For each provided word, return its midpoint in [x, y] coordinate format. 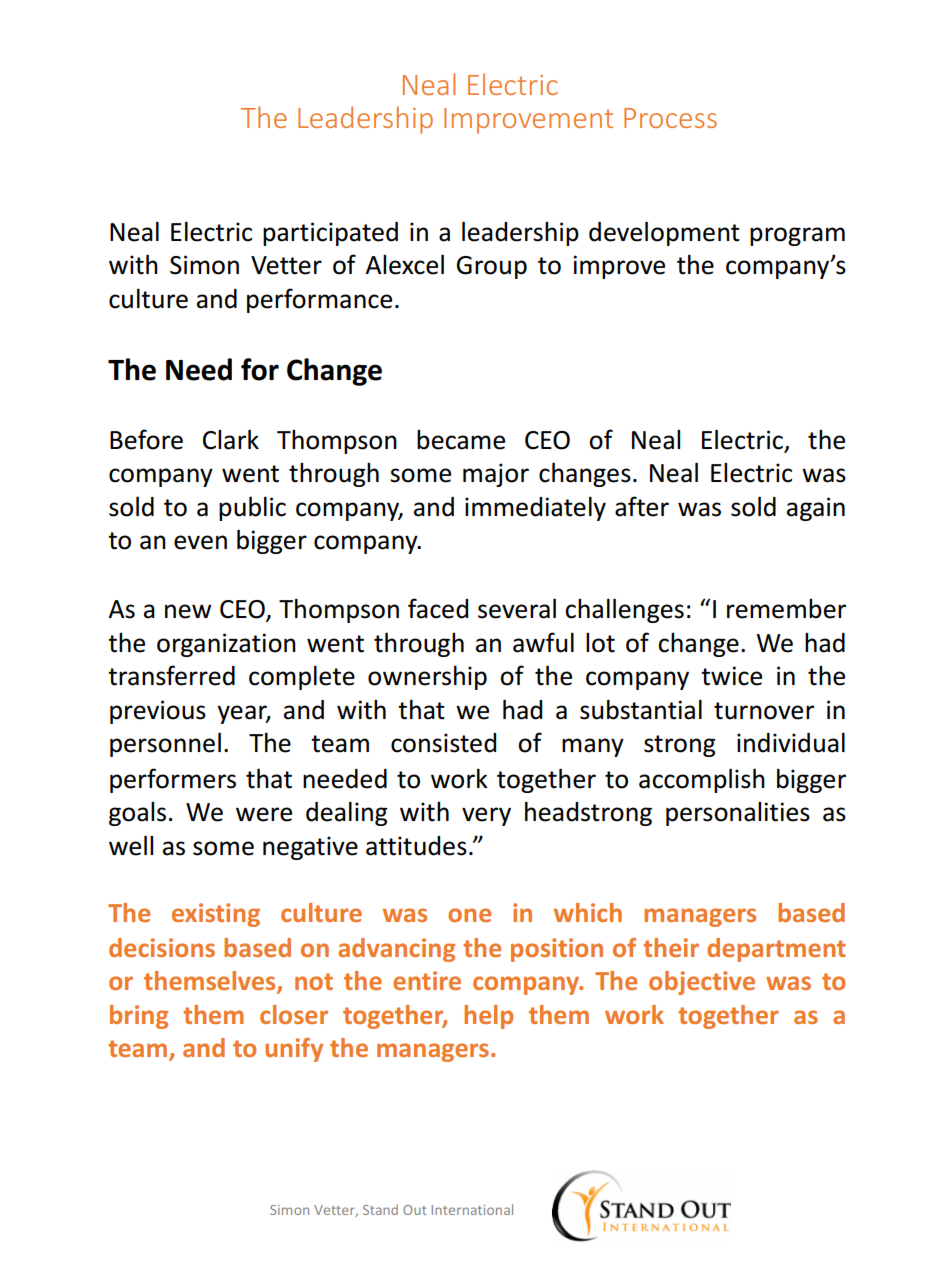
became [461, 440]
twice [731, 676]
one [469, 915]
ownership [427, 677]
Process [670, 118]
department [776, 950]
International [472, 1209]
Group [492, 267]
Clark [231, 439]
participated [330, 234]
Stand [380, 1209]
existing [216, 915]
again [816, 509]
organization [226, 645]
